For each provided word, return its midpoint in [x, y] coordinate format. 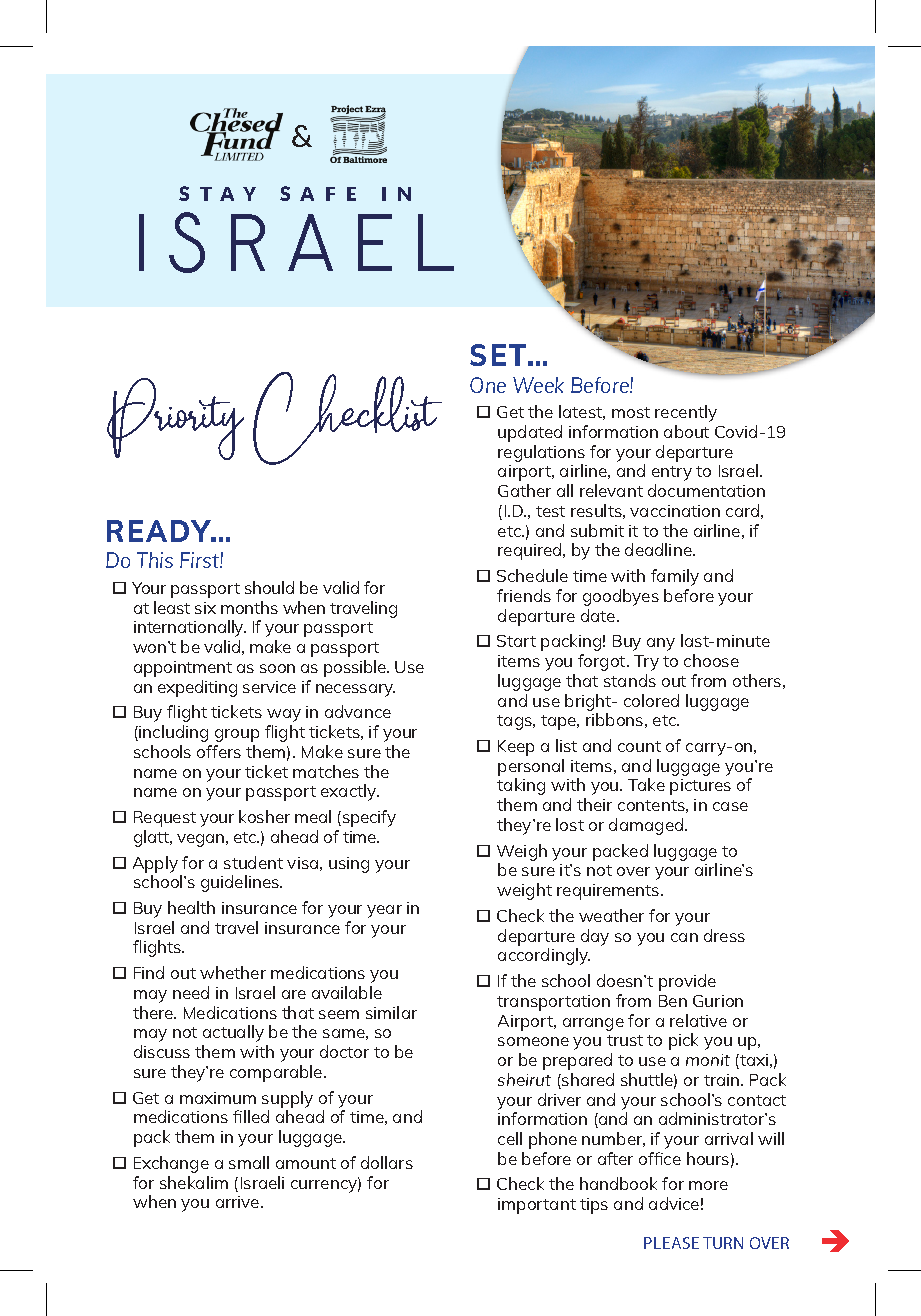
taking [521, 786]
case [730, 806]
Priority [175, 419]
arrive [239, 1202]
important [537, 1206]
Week [538, 385]
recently [686, 413]
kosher [264, 816]
